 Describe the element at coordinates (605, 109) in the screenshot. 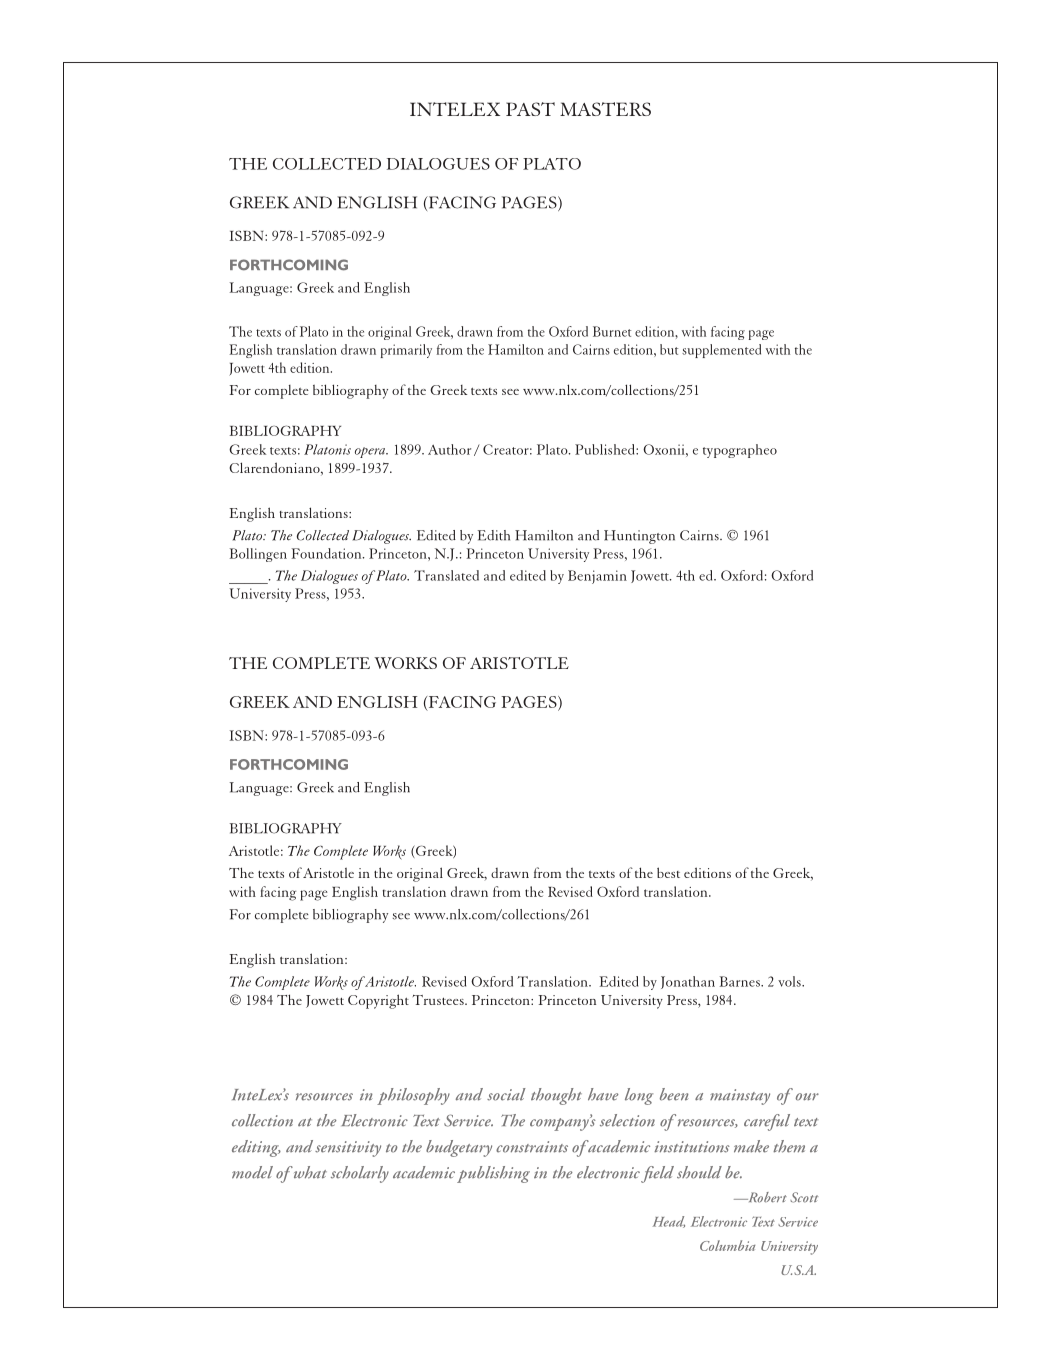

I see `MASTERS` at that location.
